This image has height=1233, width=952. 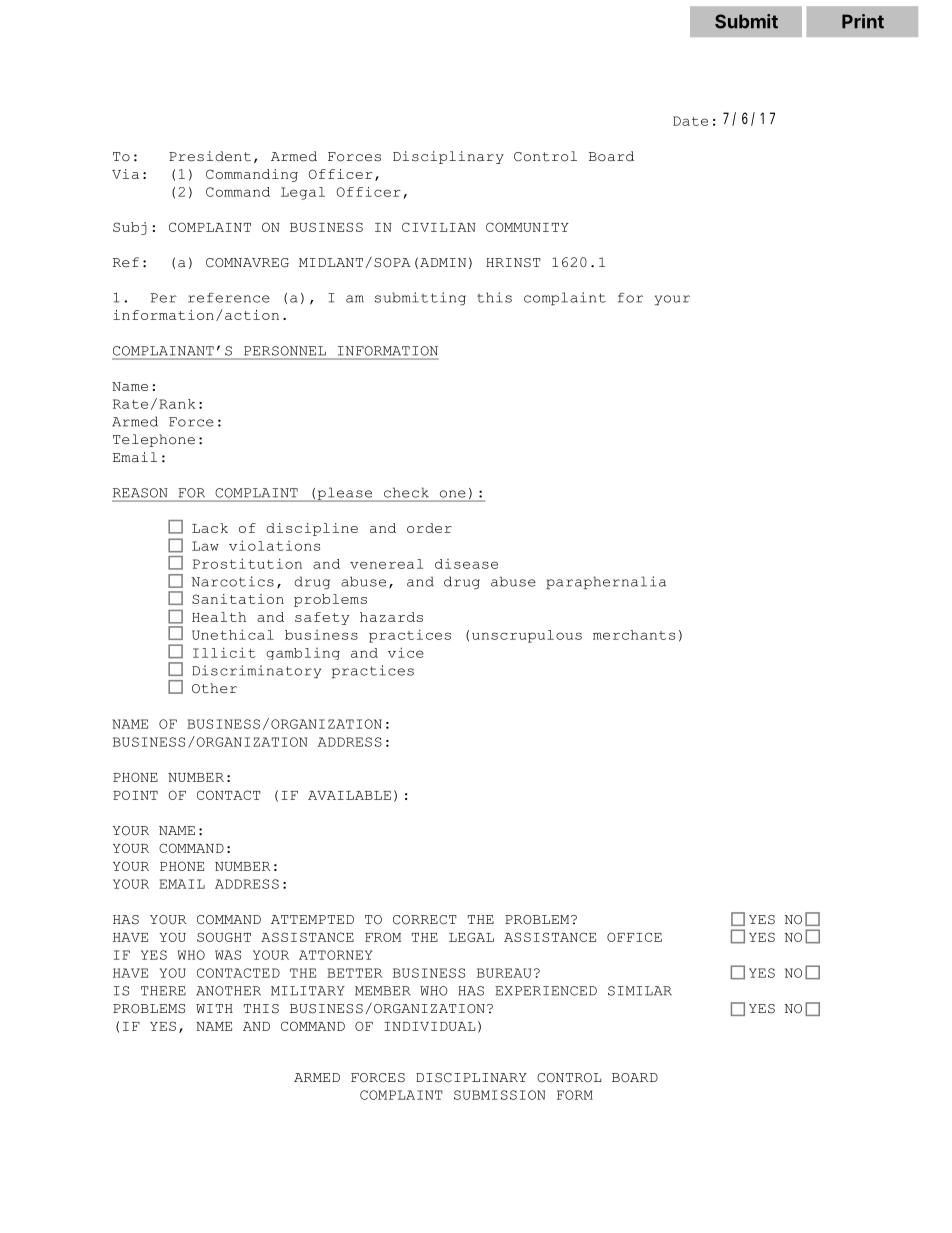 I want to click on AVAILABLE, so click(x=349, y=795).
